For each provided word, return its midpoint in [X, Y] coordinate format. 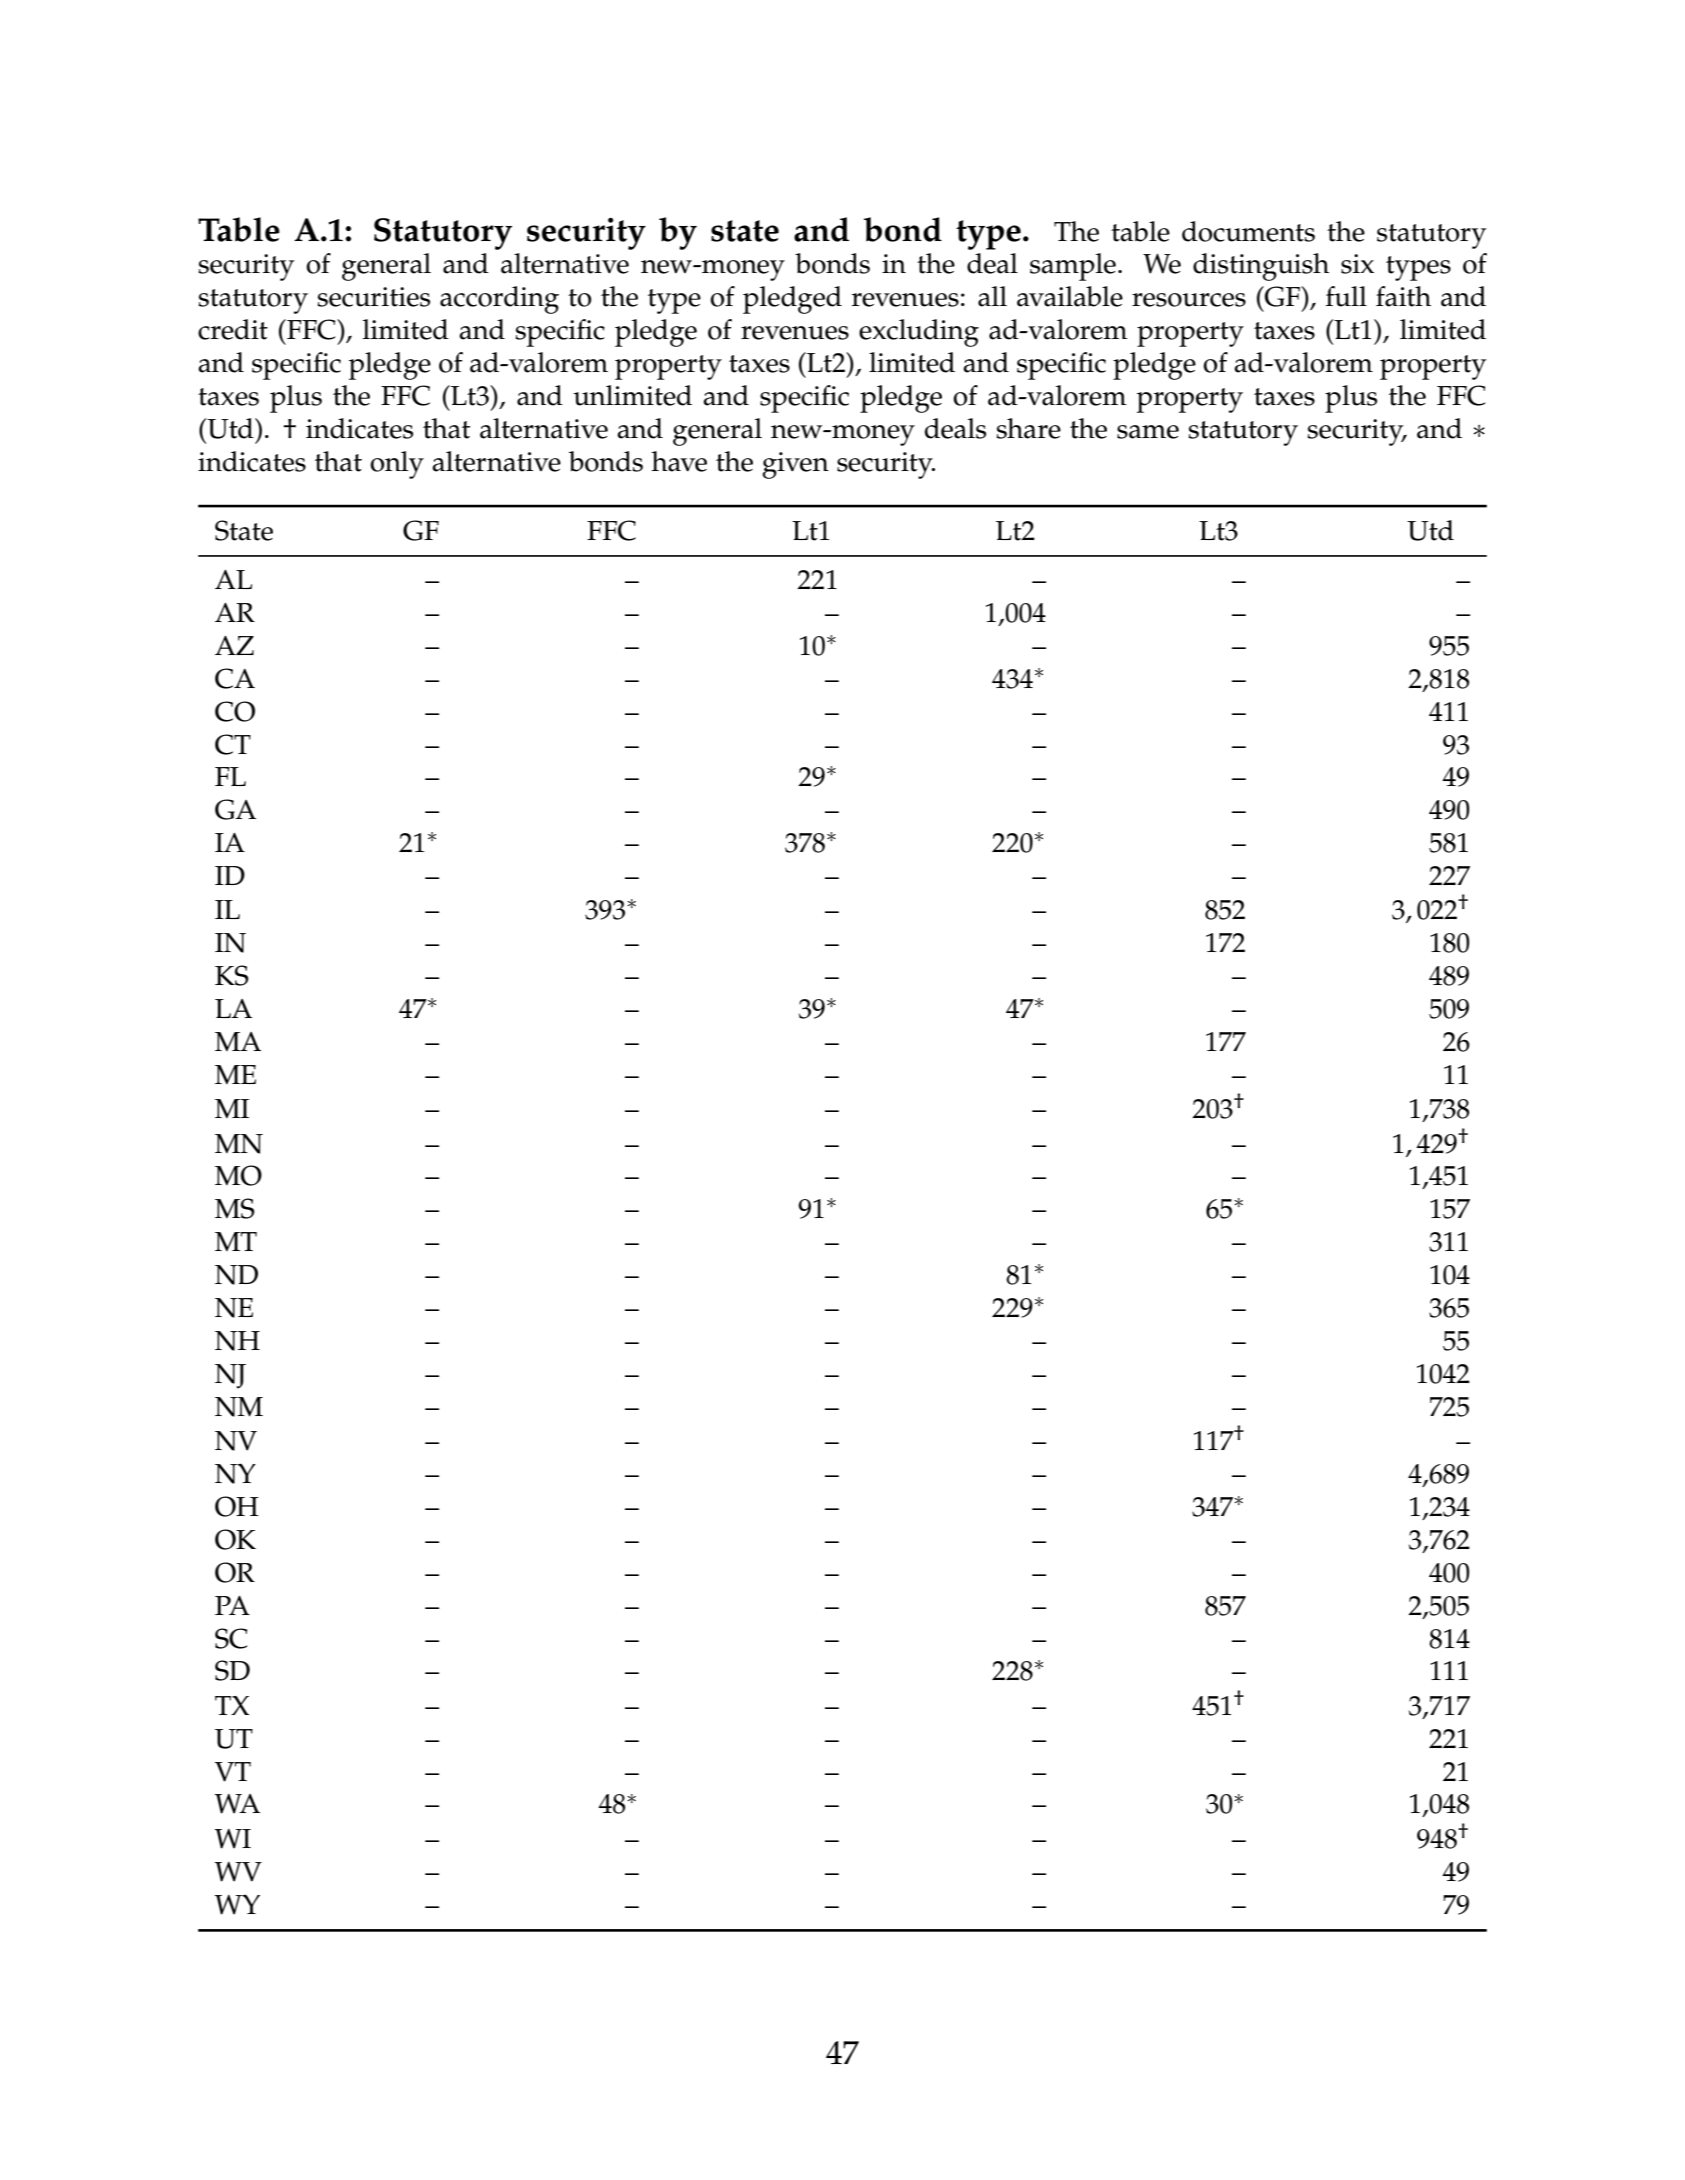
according [499, 300]
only [397, 465]
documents [1248, 231]
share [1028, 428]
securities [373, 297]
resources [1189, 300]
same [1148, 432]
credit [233, 329]
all [992, 296]
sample [1073, 267]
